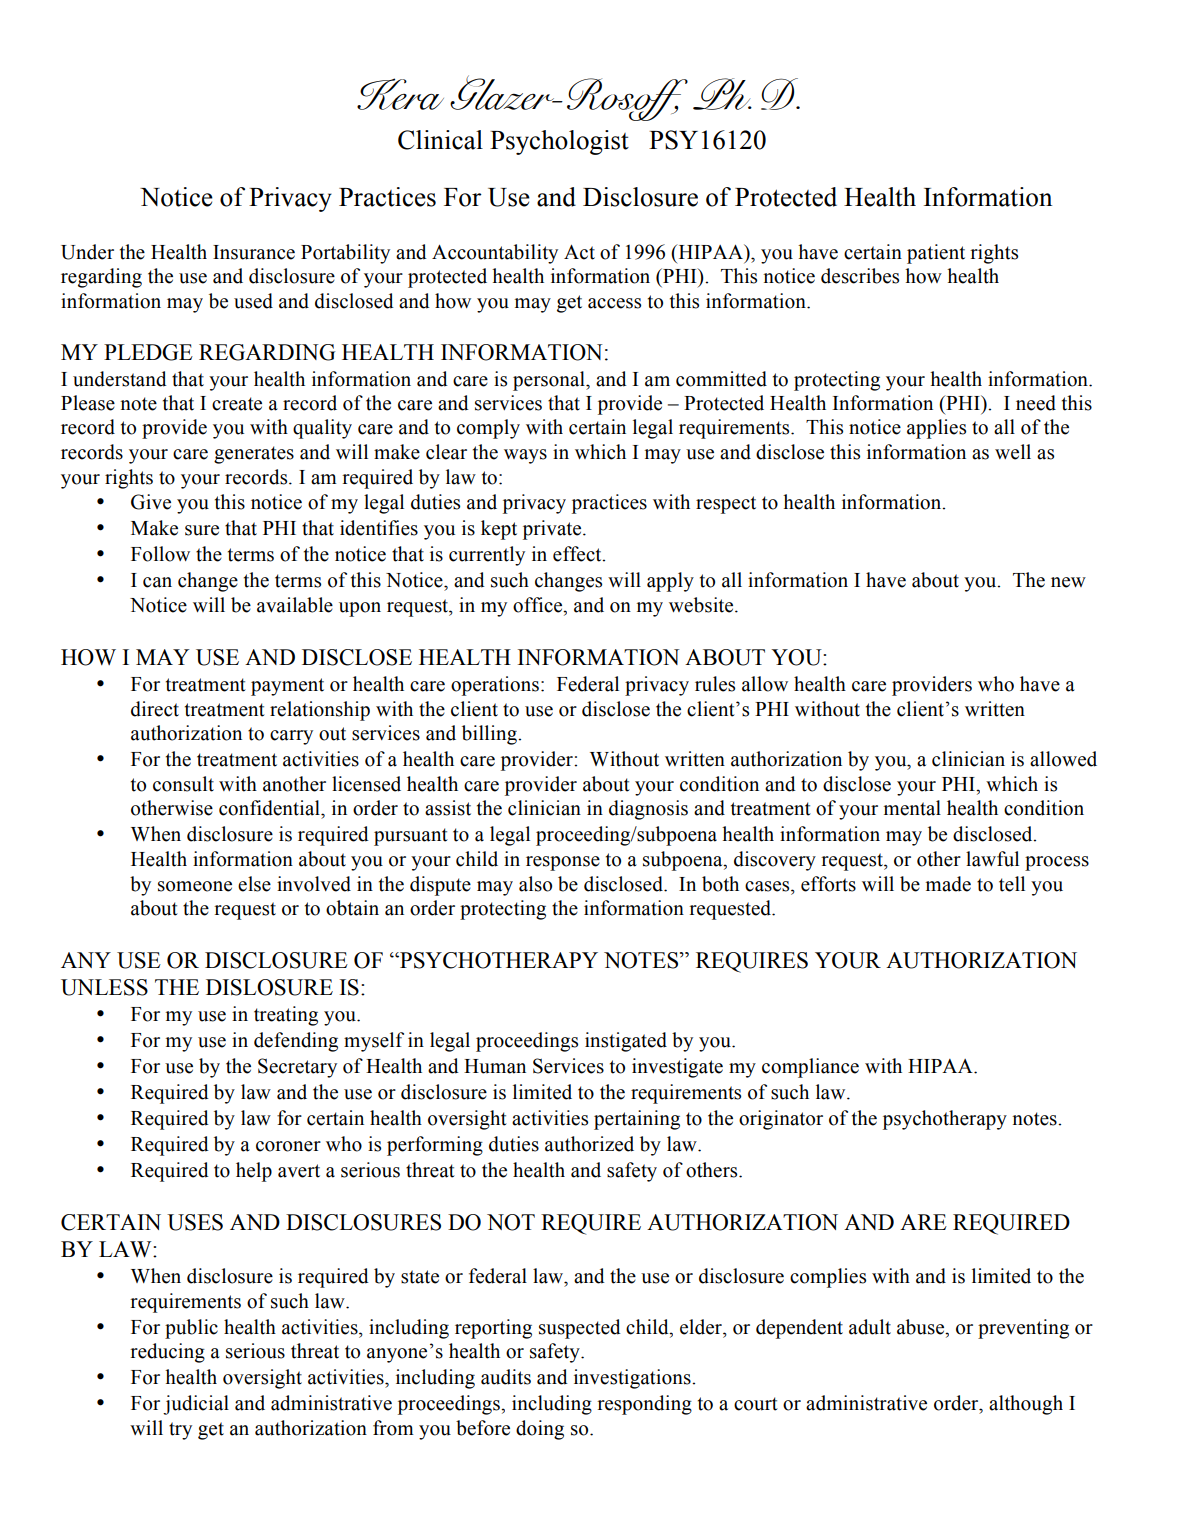 The width and height of the screenshot is (1185, 1533). Describe the element at coordinates (936, 254) in the screenshot. I see `patient` at that location.
